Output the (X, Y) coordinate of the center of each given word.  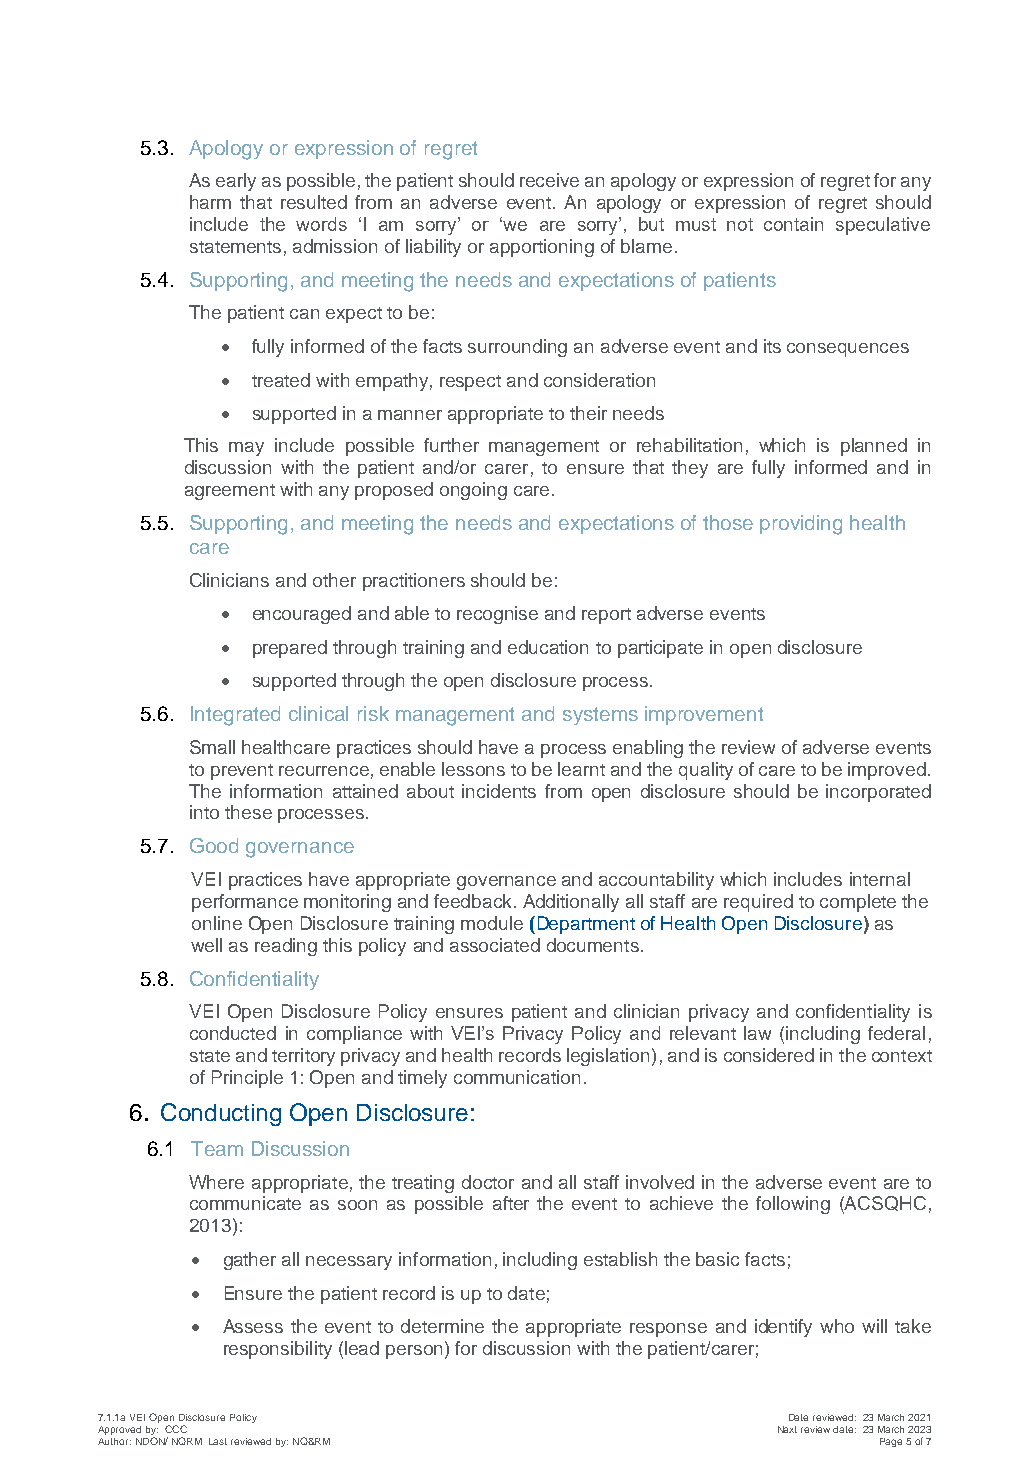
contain (793, 224)
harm (210, 202)
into (204, 812)
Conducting (221, 1114)
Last (218, 1441)
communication (517, 1077)
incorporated (878, 793)
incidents (499, 791)
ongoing (473, 491)
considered (769, 1055)
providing (801, 525)
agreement (230, 492)
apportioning (542, 248)
